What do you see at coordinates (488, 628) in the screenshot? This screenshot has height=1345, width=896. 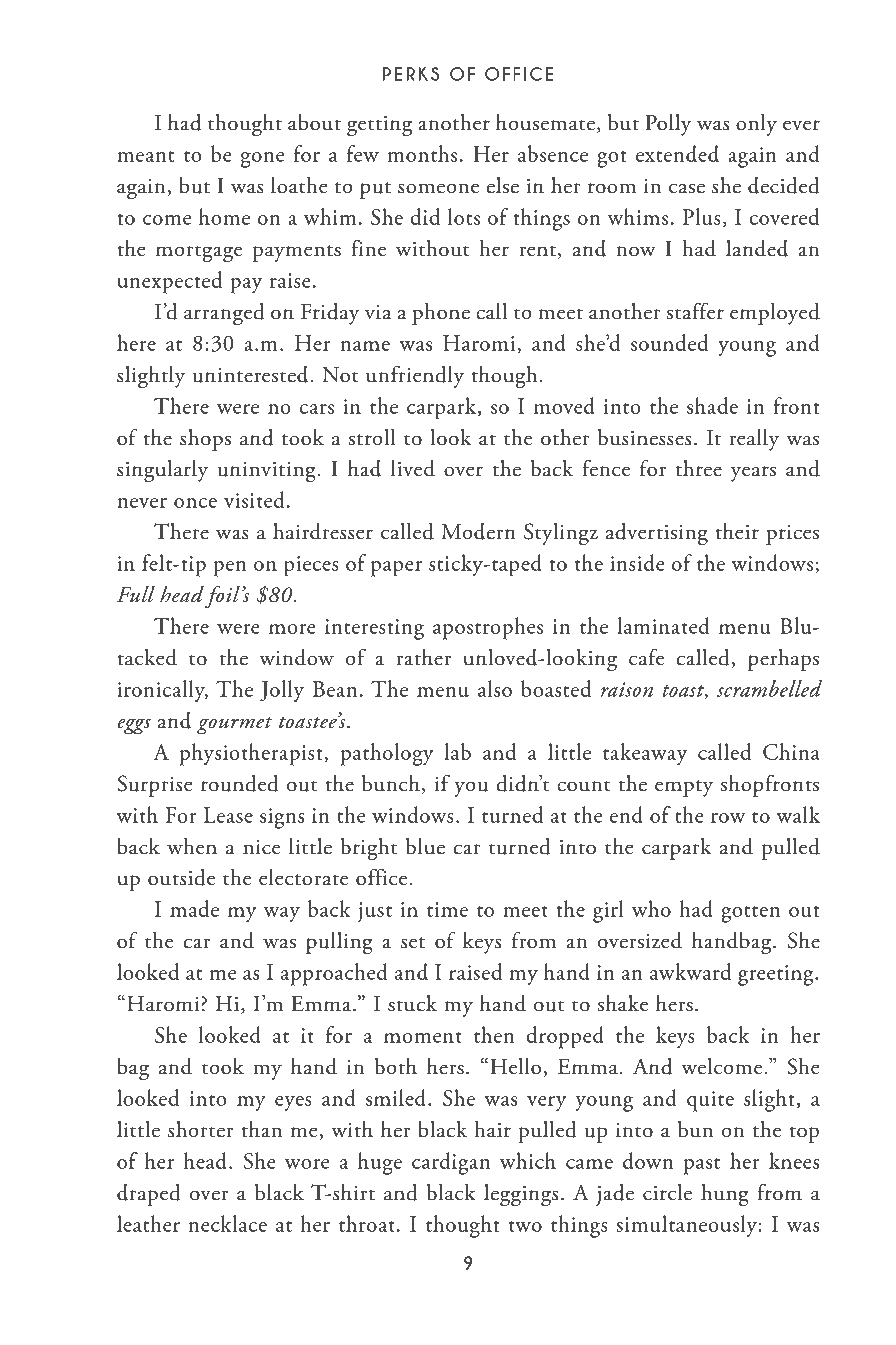 I see `apostrophes` at bounding box center [488, 628].
